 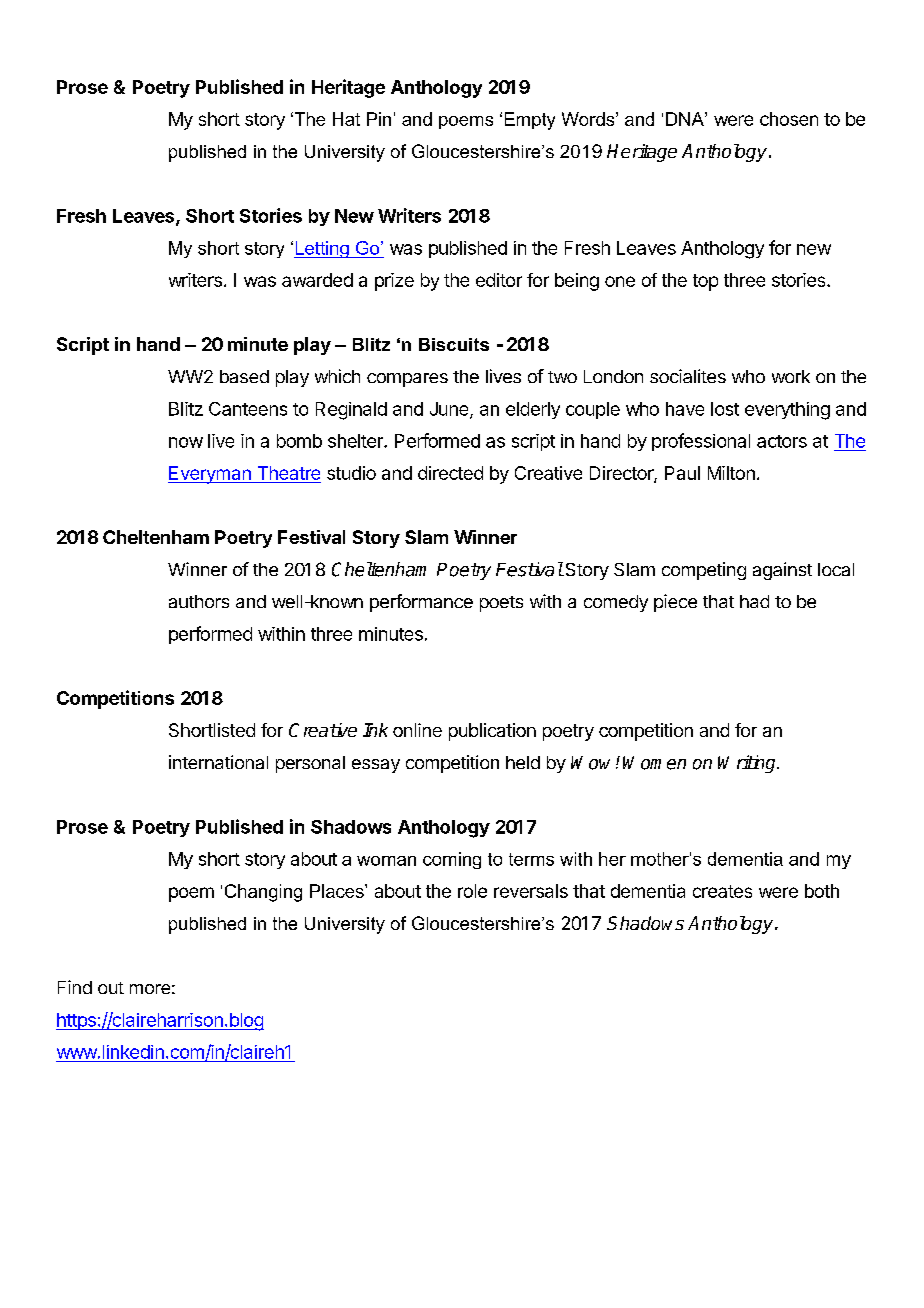 What do you see at coordinates (218, 762) in the document?
I see `international` at bounding box center [218, 762].
